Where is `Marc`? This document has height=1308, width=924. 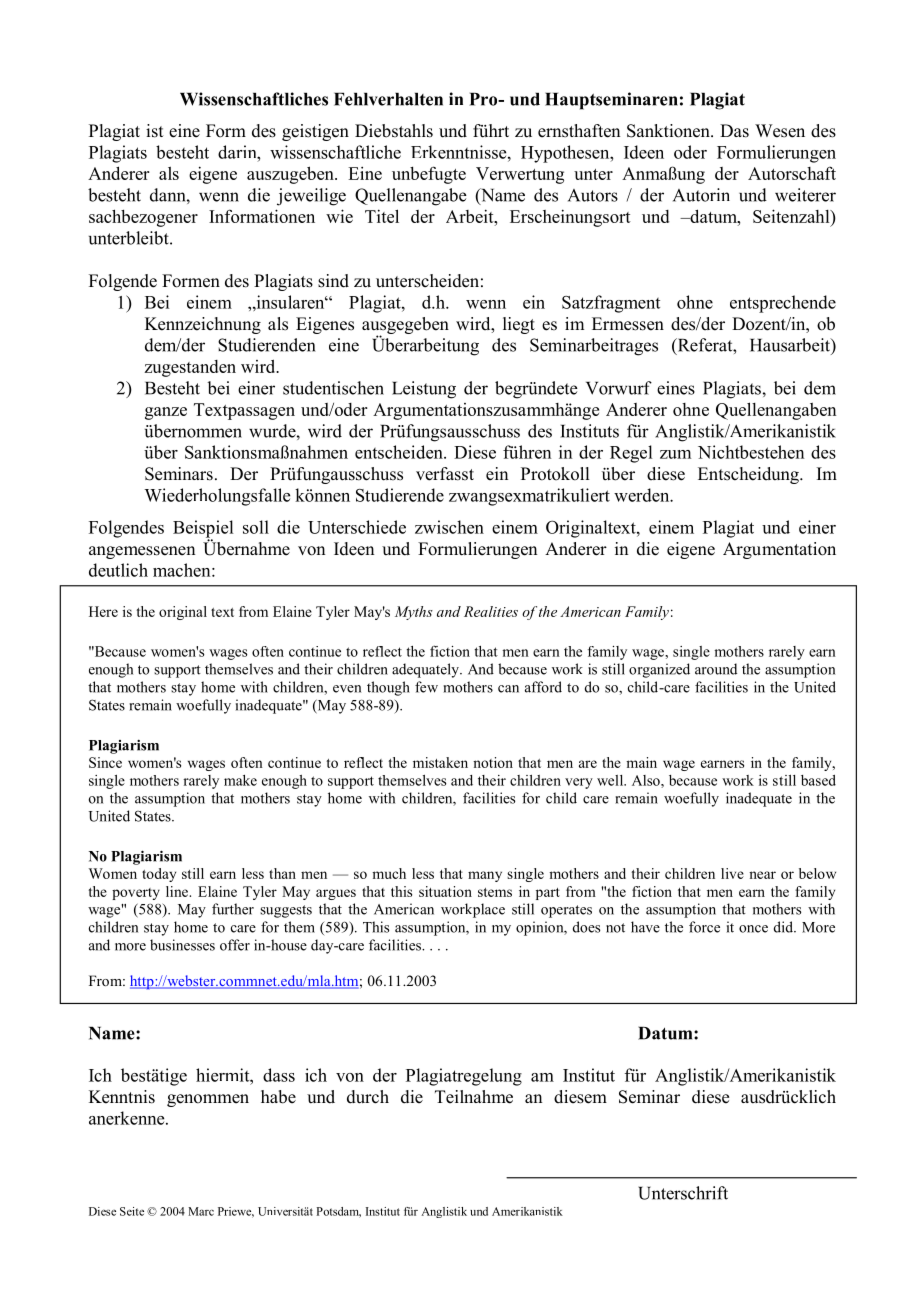
Marc is located at coordinates (201, 1211).
